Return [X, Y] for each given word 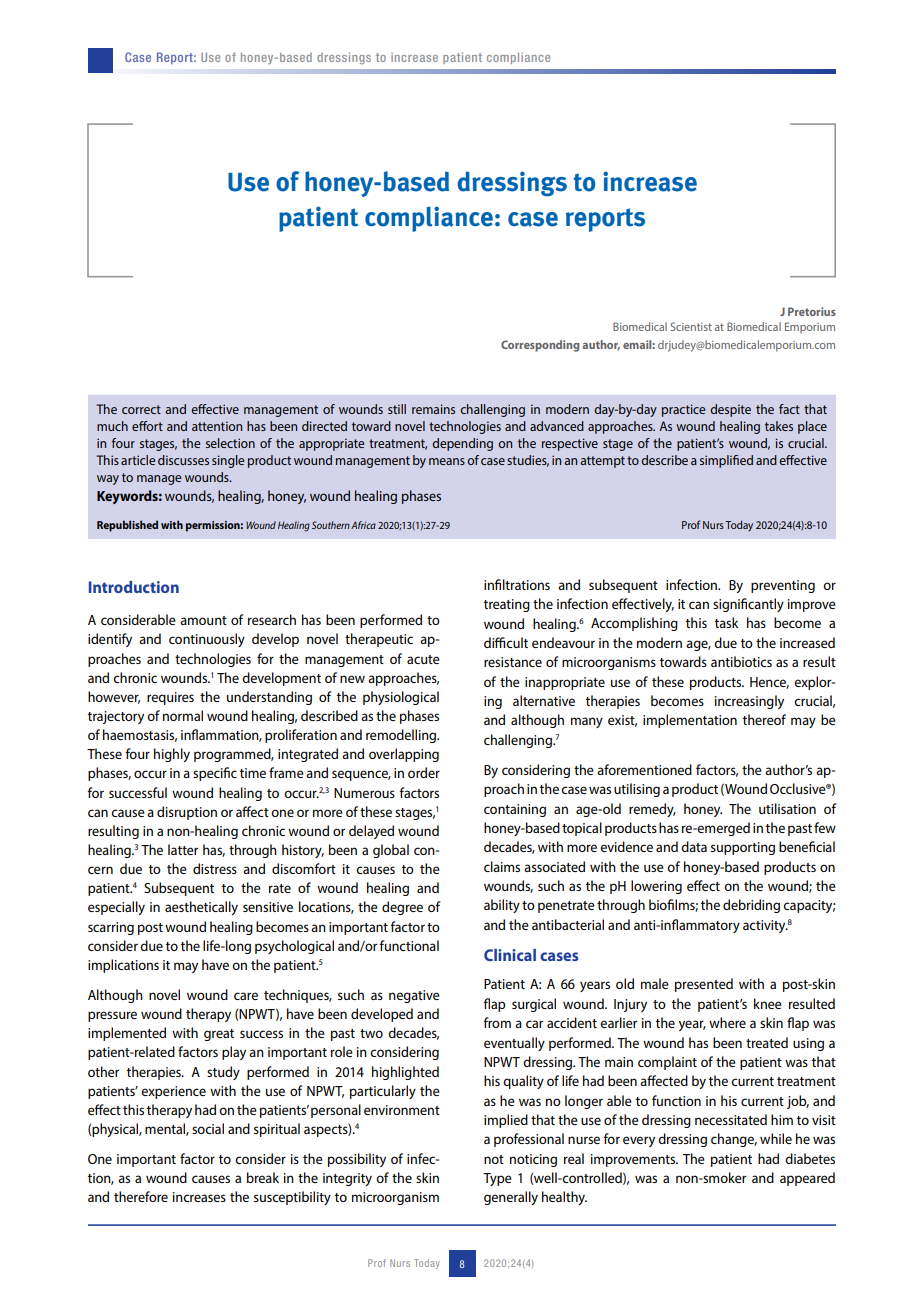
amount [203, 620]
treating [507, 605]
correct [141, 409]
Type [497, 1179]
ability [502, 906]
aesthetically [201, 908]
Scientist [691, 326]
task [726, 622]
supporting [743, 848]
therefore [141, 1196]
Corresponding [540, 346]
